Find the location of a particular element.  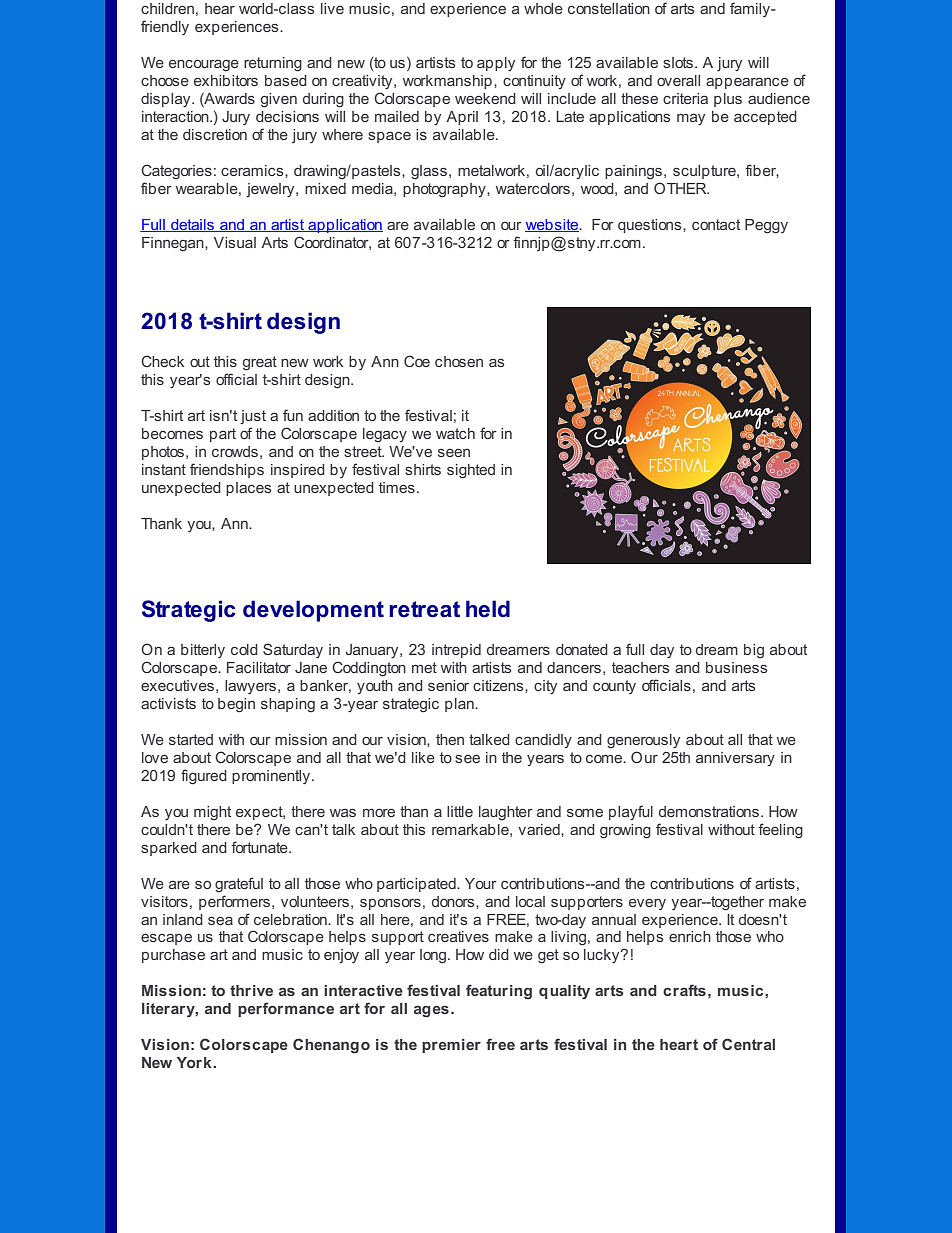

encourage is located at coordinates (204, 66).
